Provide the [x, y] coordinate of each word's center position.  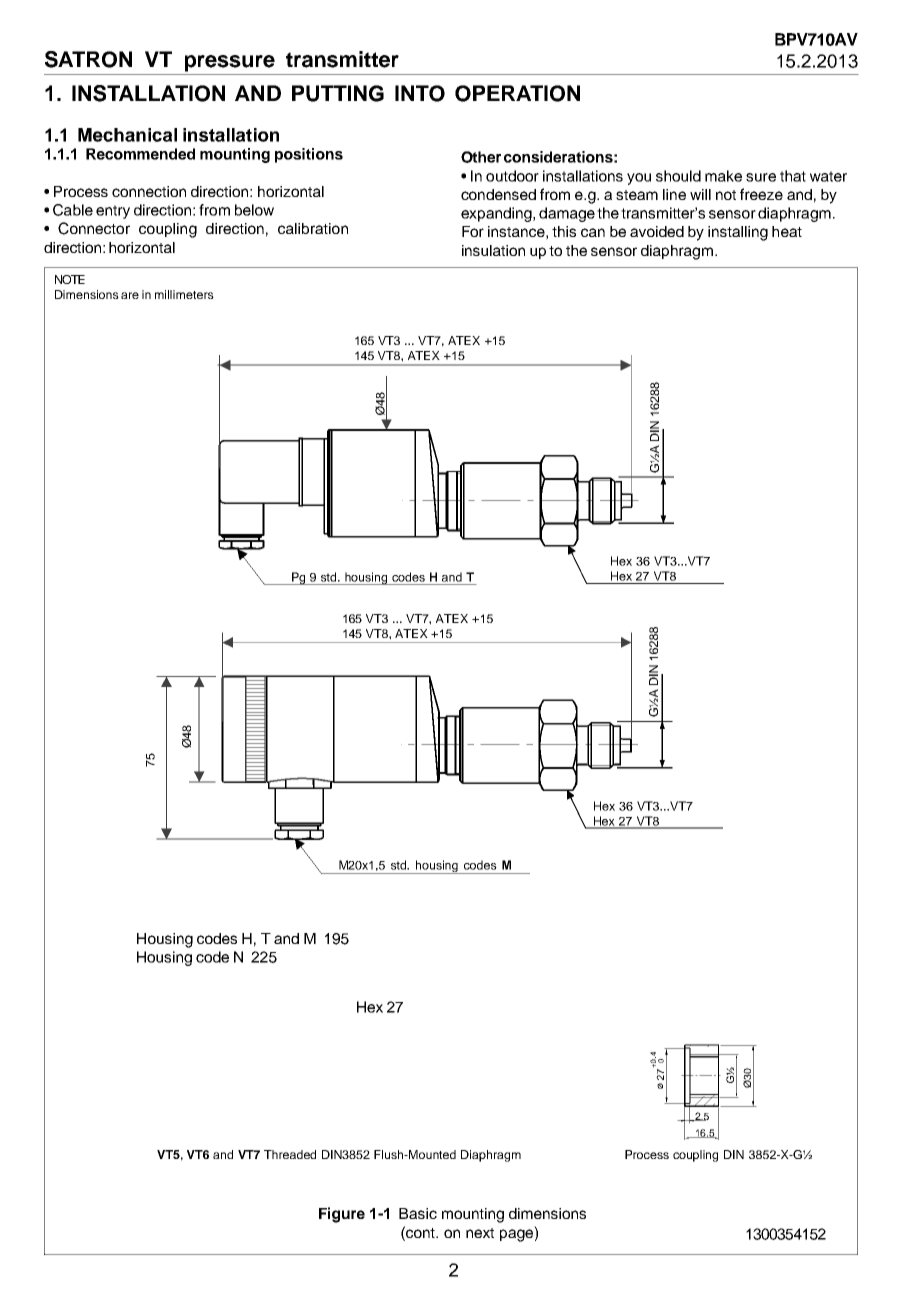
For [473, 231]
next [480, 1233]
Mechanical [127, 135]
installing [738, 233]
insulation [493, 250]
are [130, 295]
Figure [342, 1215]
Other [481, 157]
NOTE [70, 279]
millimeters [184, 294]
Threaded [290, 1154]
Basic [418, 1213]
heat [787, 231]
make [723, 176]
